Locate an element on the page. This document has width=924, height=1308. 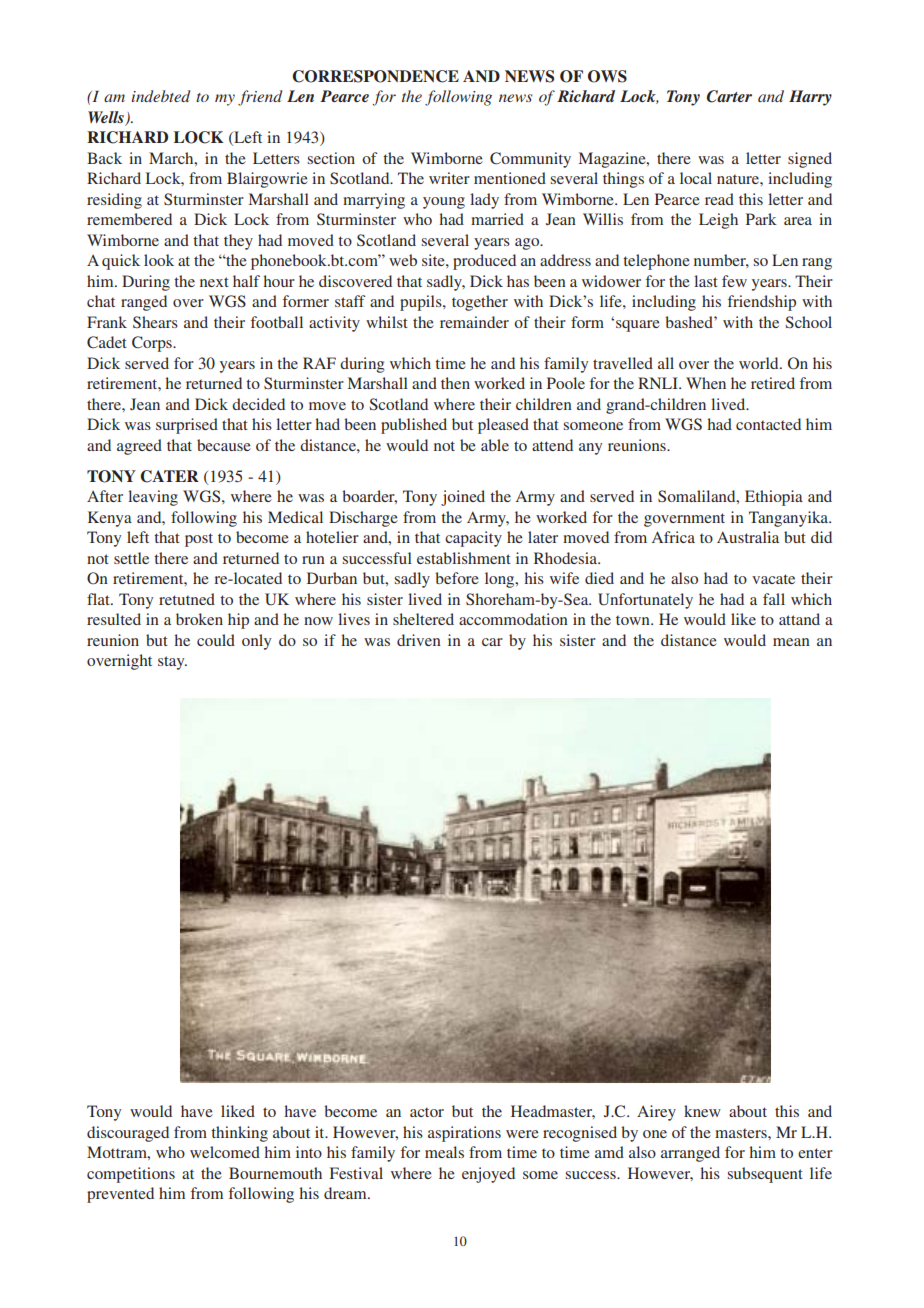
indebted is located at coordinates (161, 96).
